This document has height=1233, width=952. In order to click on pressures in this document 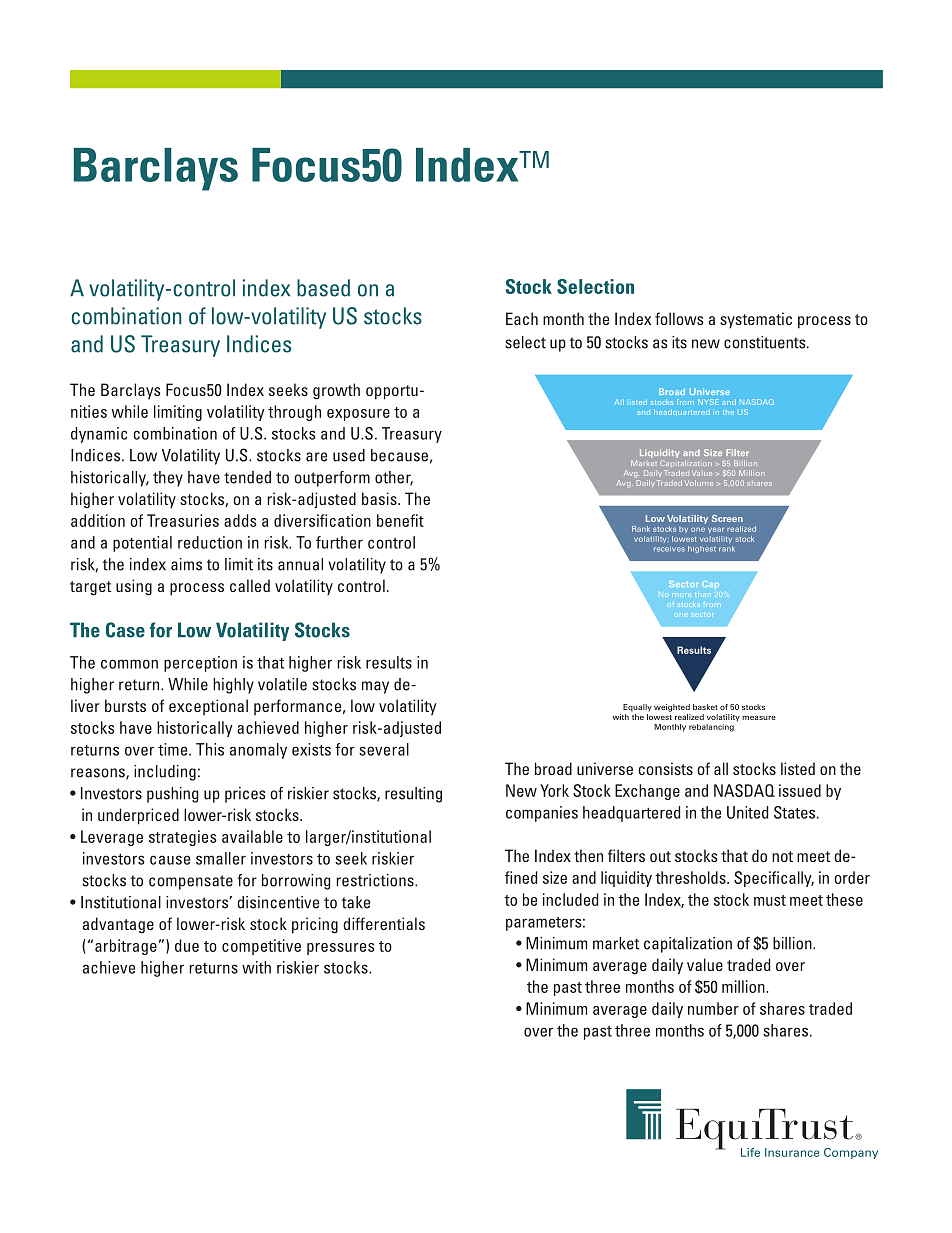, I will do `click(341, 949)`.
